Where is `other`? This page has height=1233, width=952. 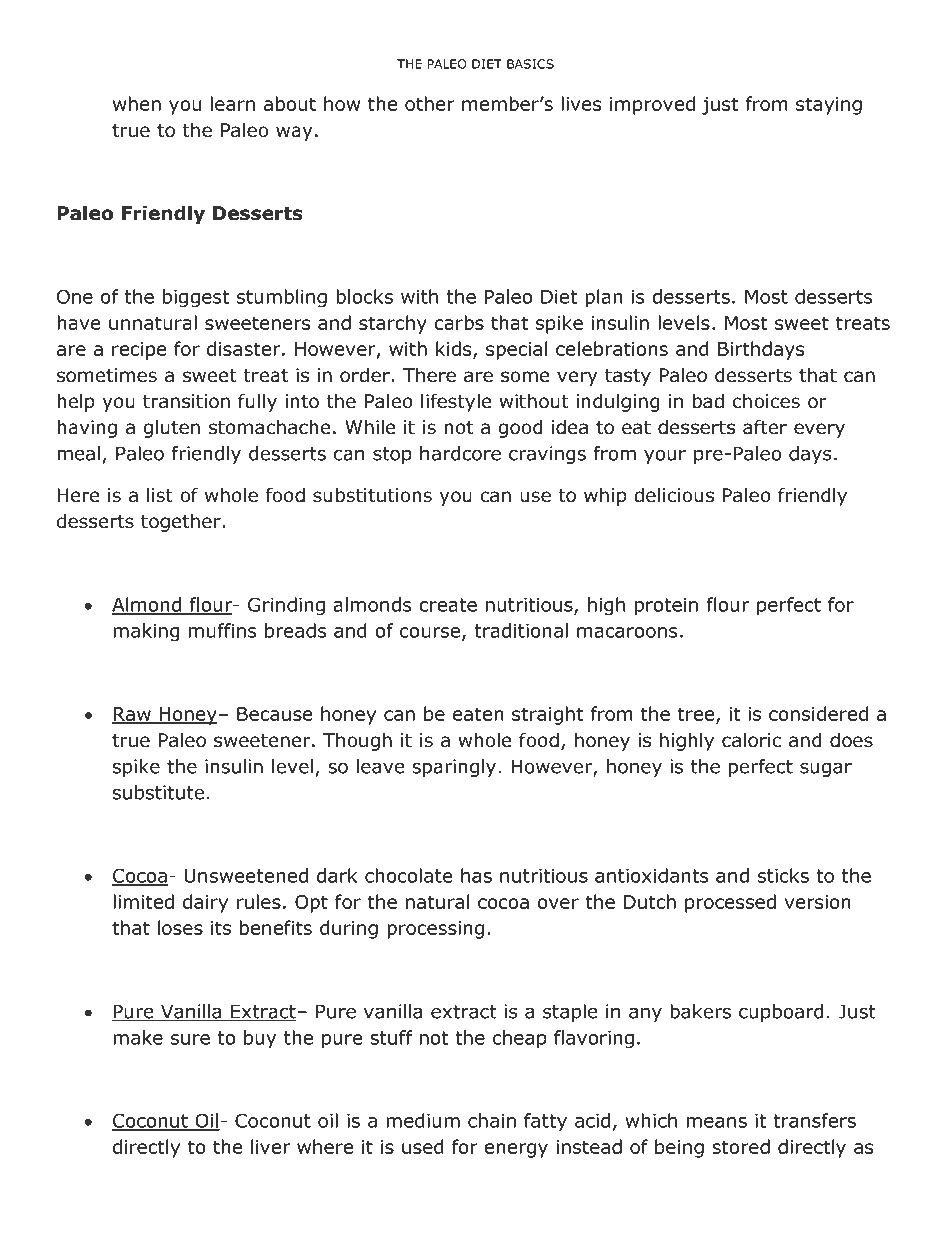
other is located at coordinates (430, 103).
